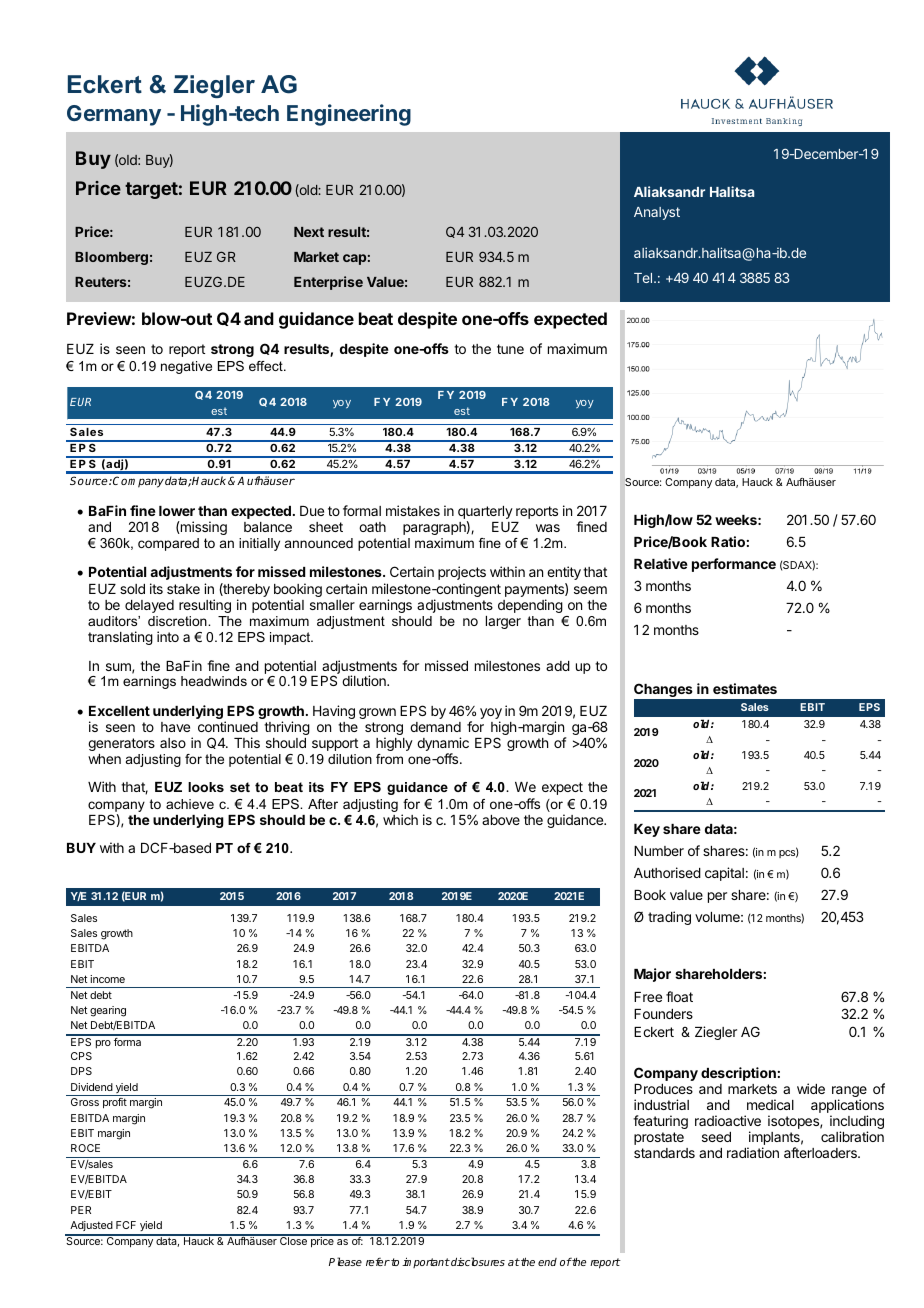 The width and height of the document is (924, 1308). What do you see at coordinates (661, 563) in the document?
I see `Relative` at bounding box center [661, 563].
